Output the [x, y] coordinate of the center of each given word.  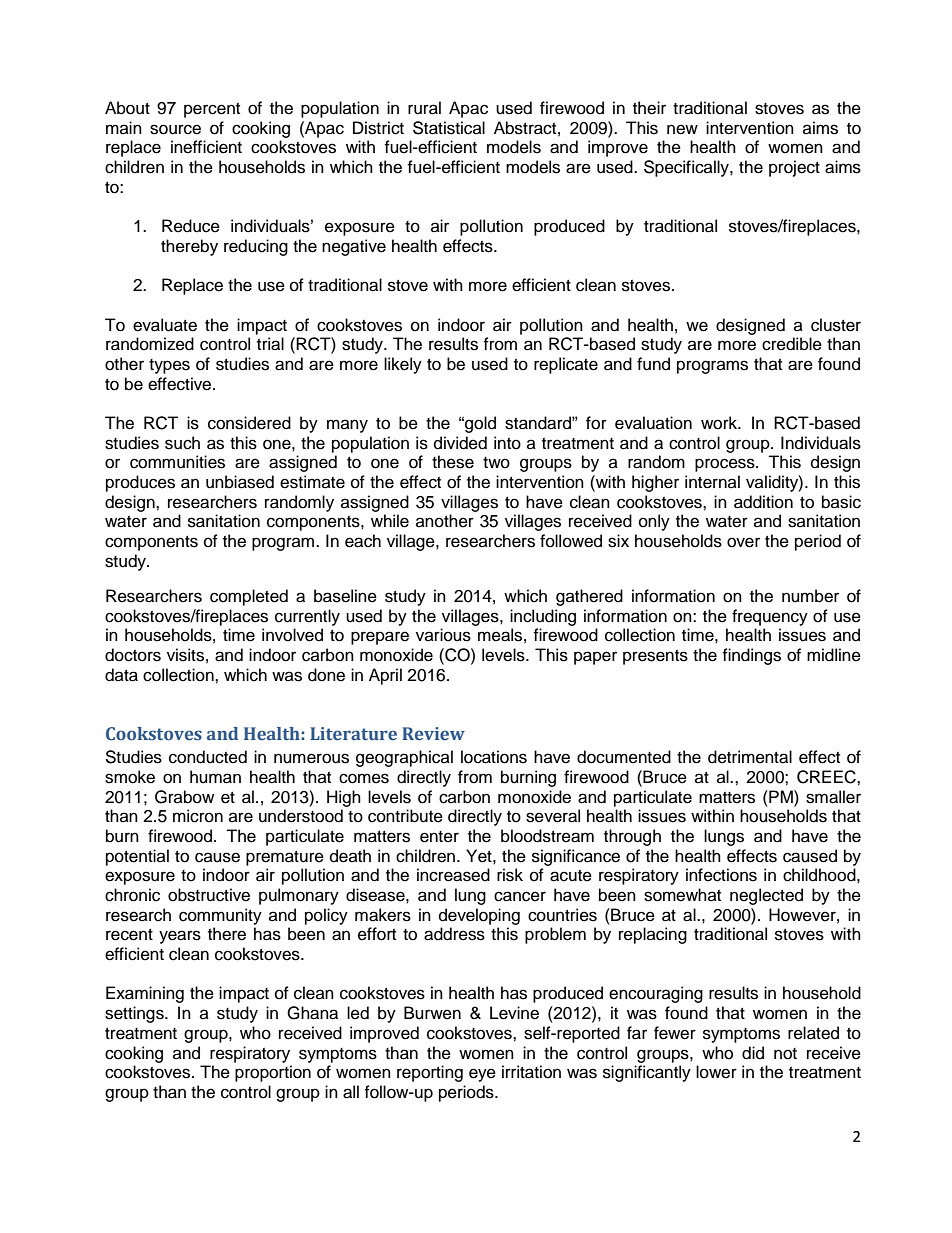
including [543, 617]
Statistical [449, 128]
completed [249, 597]
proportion [273, 1073]
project [794, 168]
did [753, 1053]
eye [482, 1075]
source [175, 129]
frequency [770, 617]
